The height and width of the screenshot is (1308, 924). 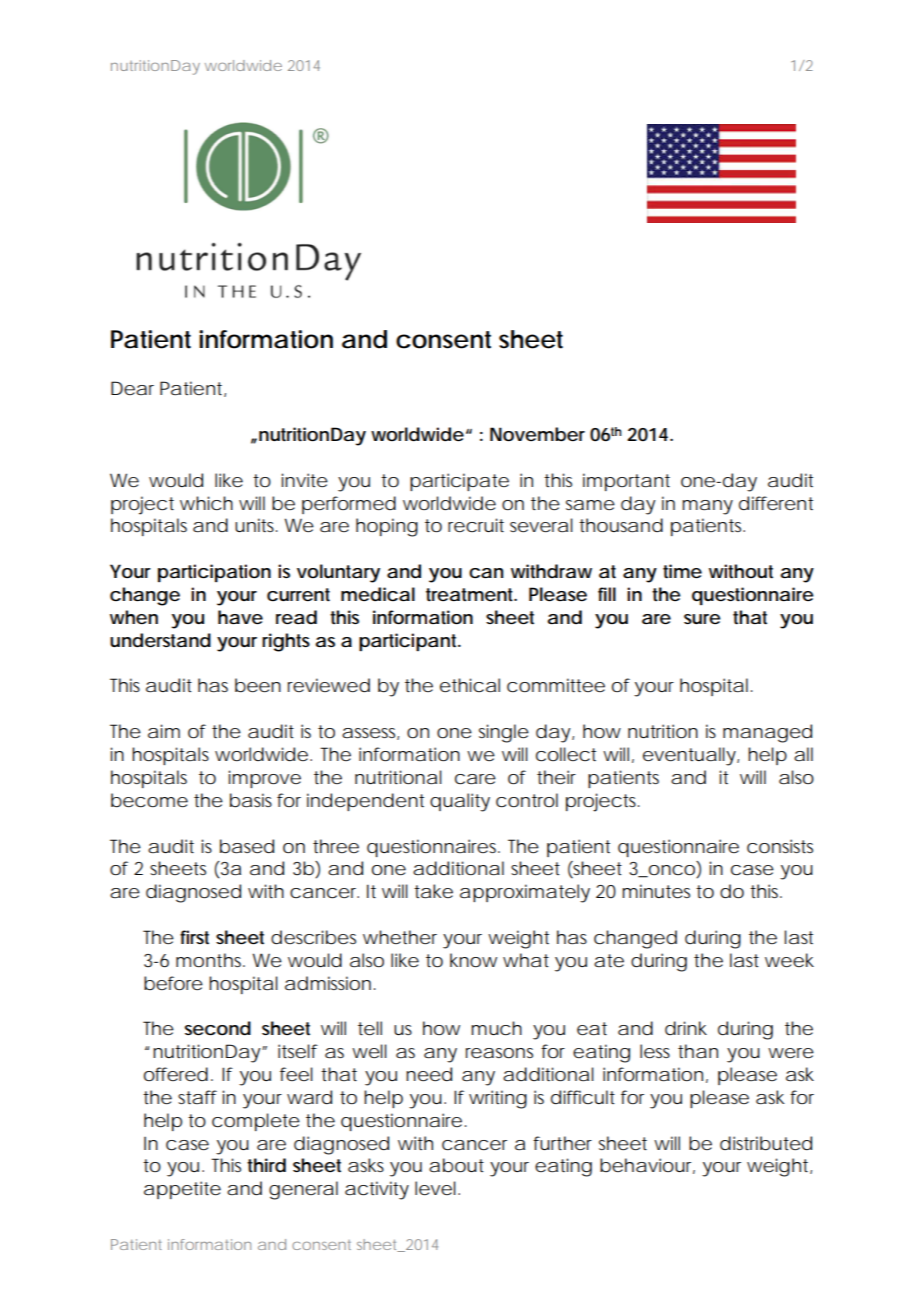 What do you see at coordinates (251, 800) in the screenshot?
I see `basis` at bounding box center [251, 800].
